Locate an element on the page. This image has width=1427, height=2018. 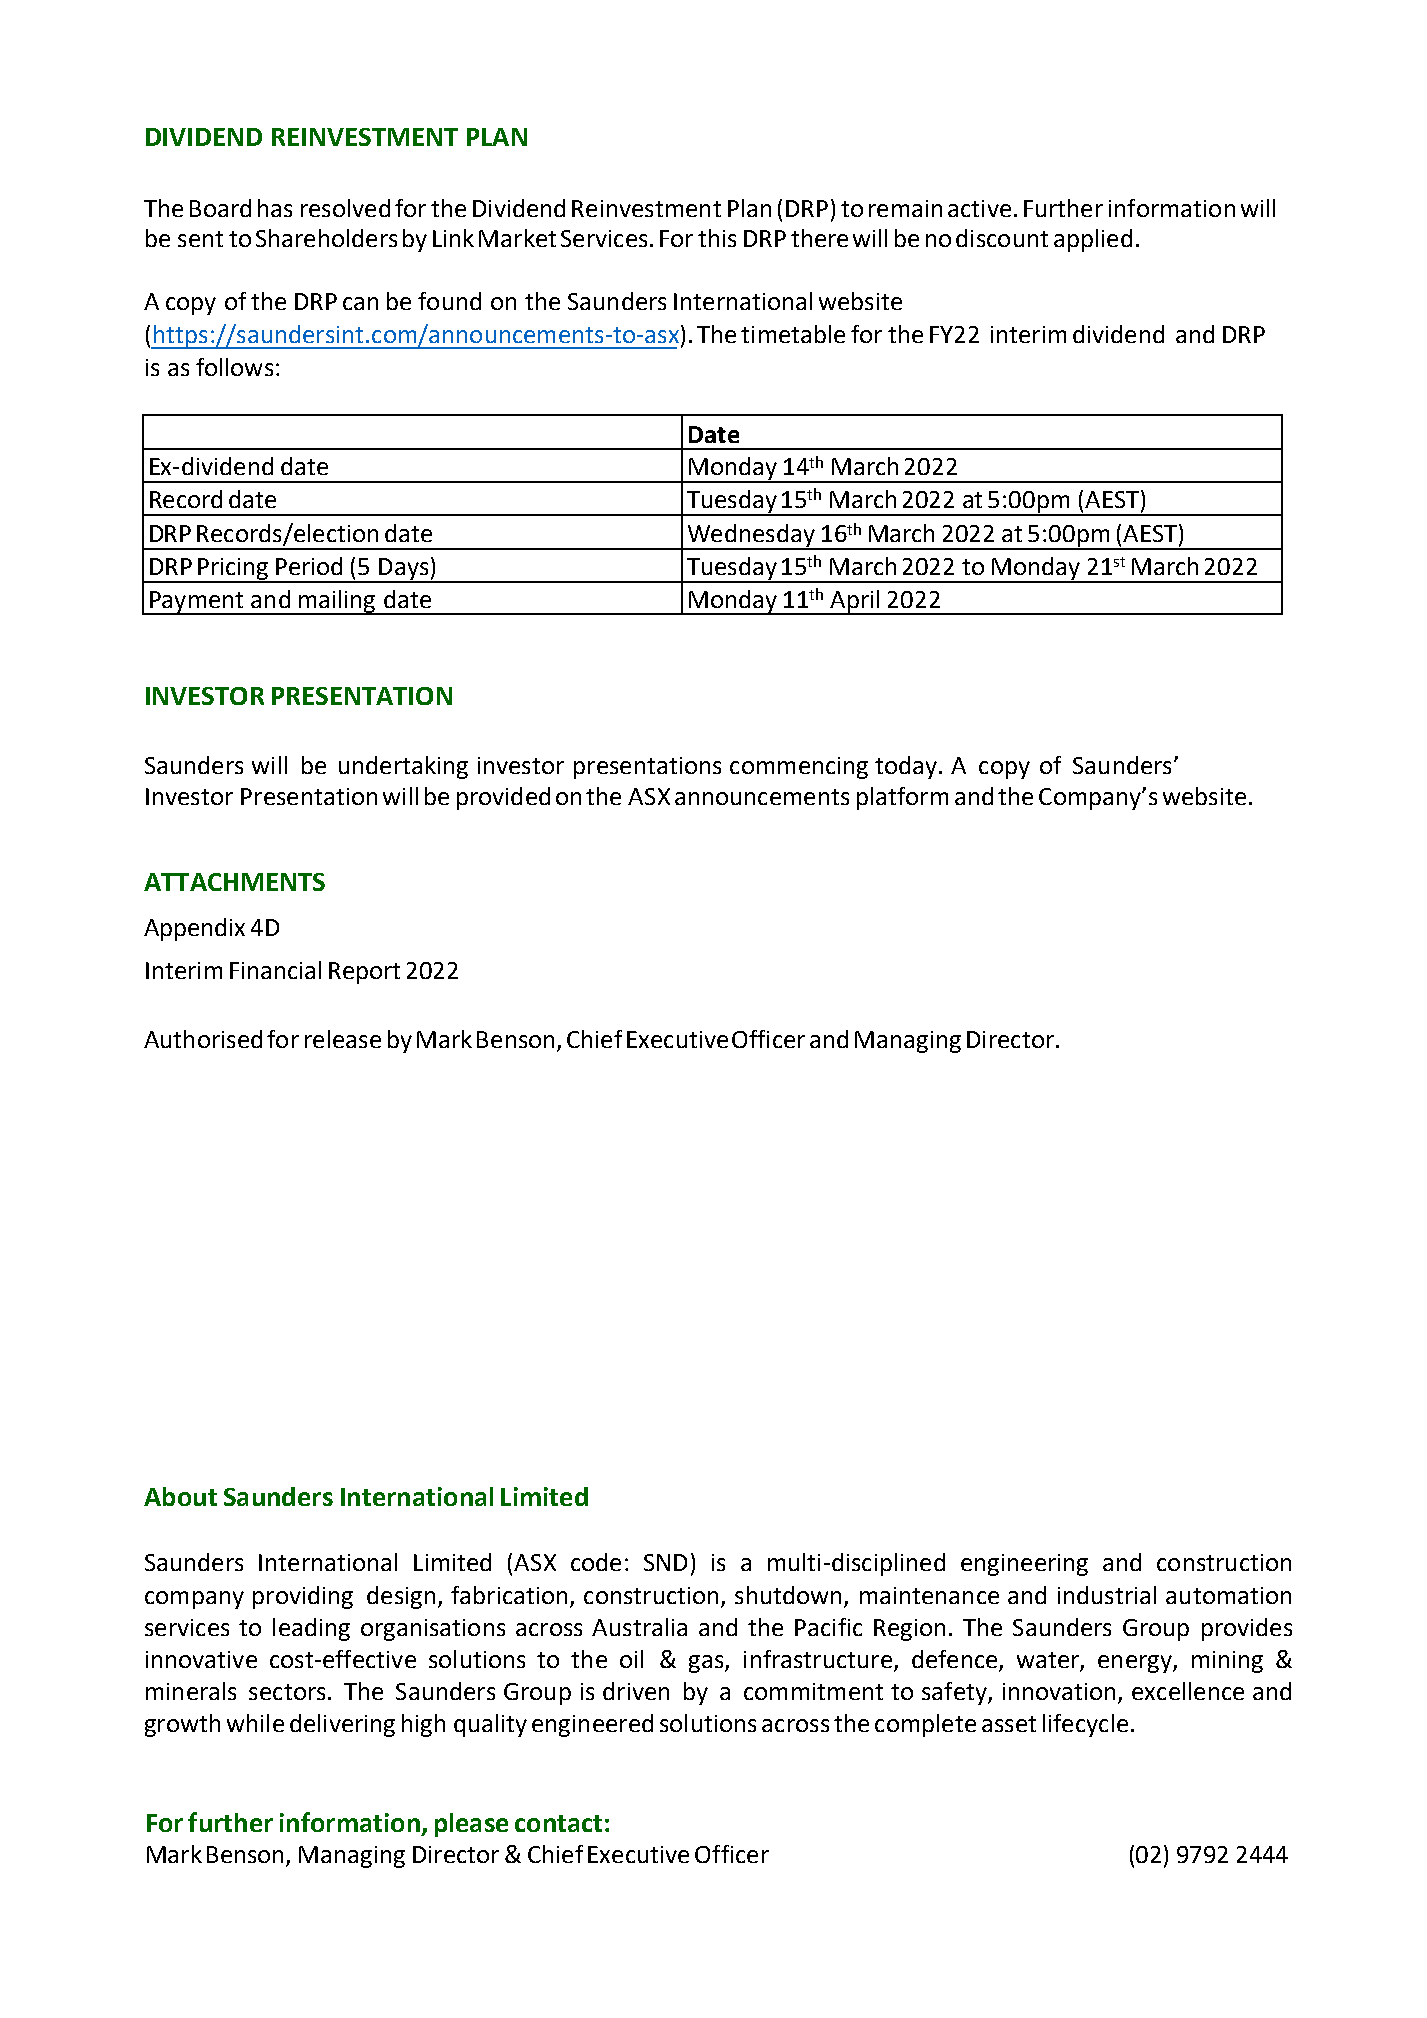
Shareholders is located at coordinates (326, 238).
